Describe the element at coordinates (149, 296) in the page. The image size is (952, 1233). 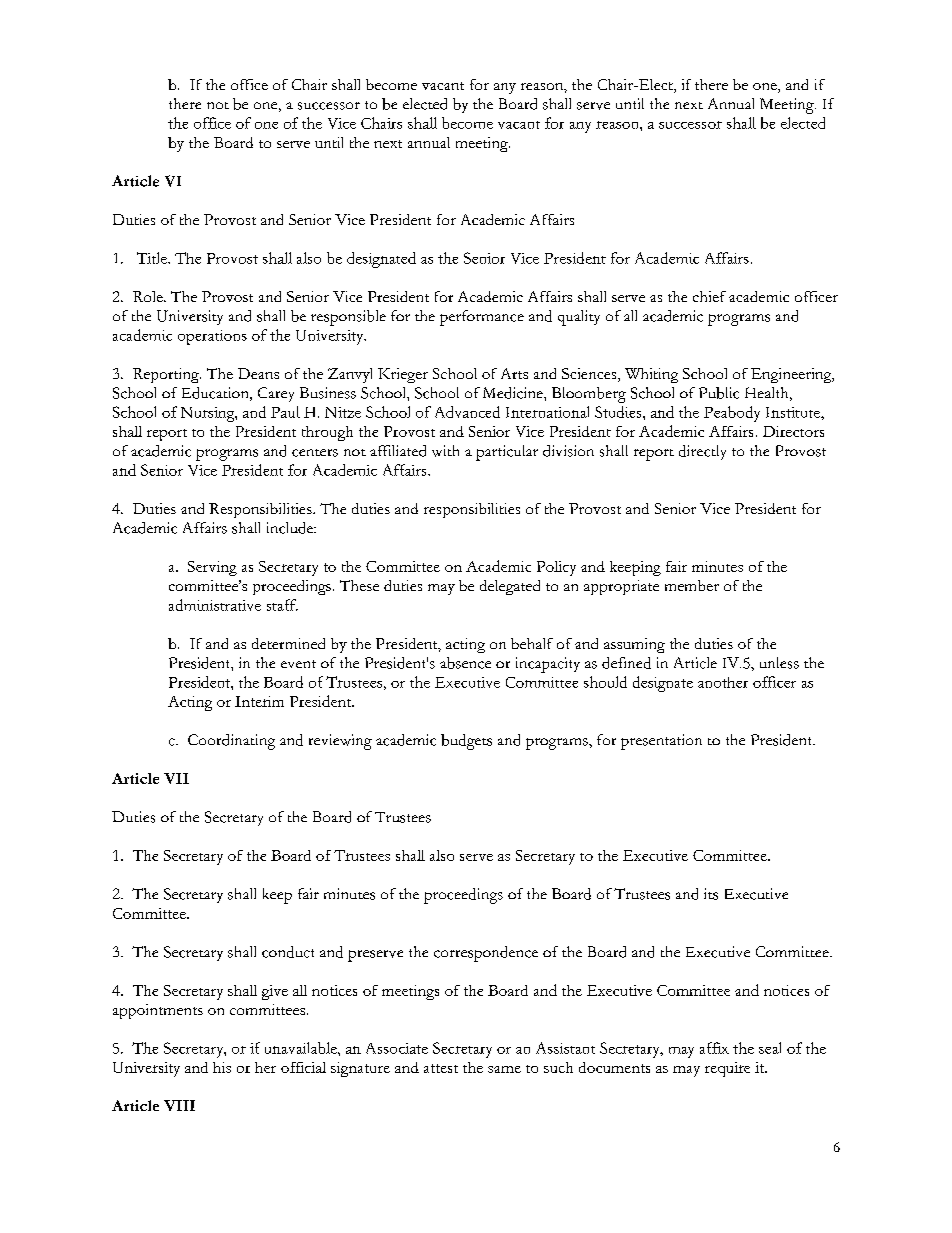
I see `Role` at that location.
